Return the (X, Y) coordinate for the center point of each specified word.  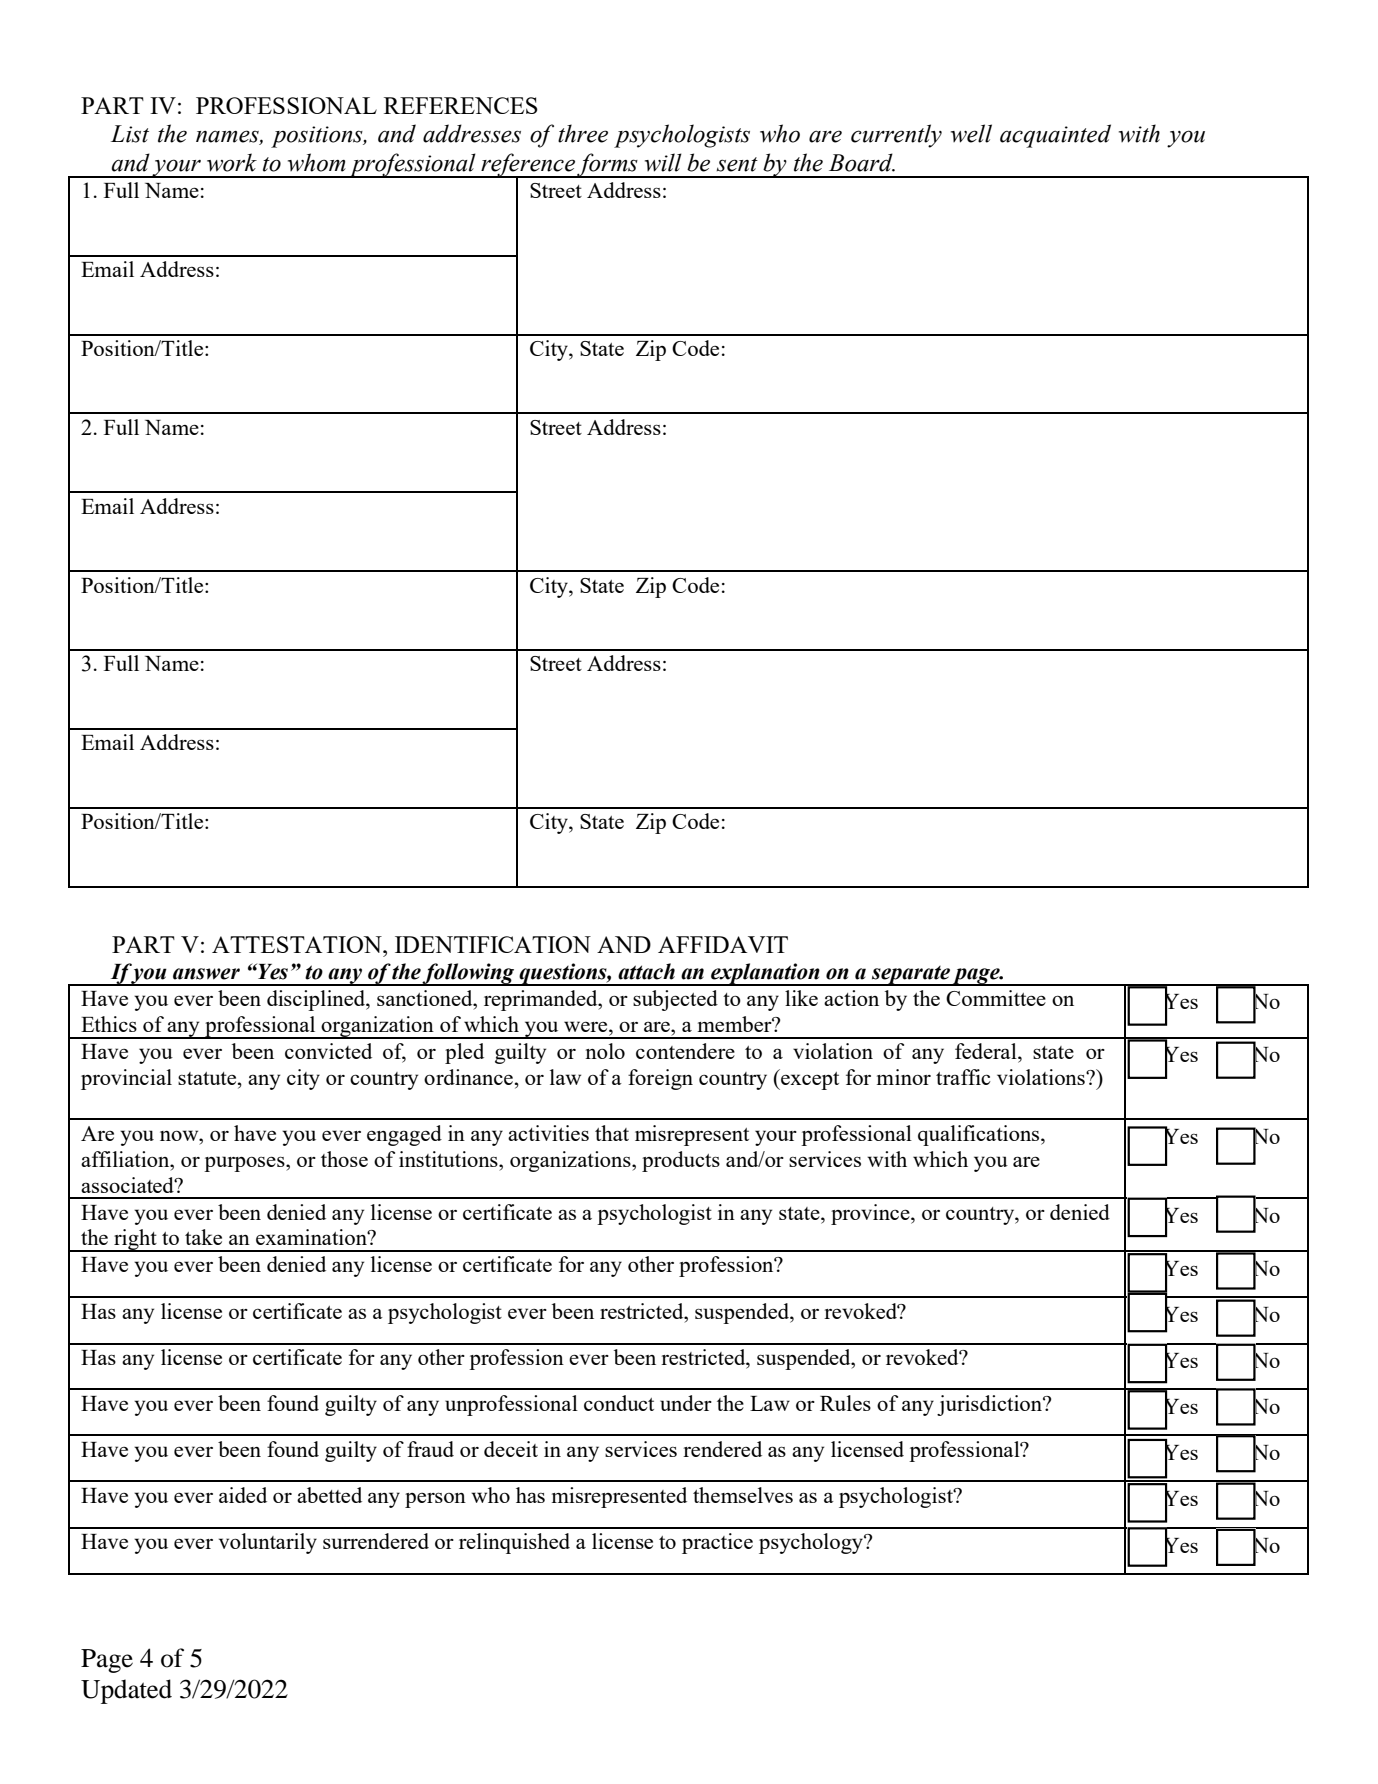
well (971, 133)
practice (717, 1543)
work (232, 162)
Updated (126, 1691)
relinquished (514, 1543)
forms (608, 165)
